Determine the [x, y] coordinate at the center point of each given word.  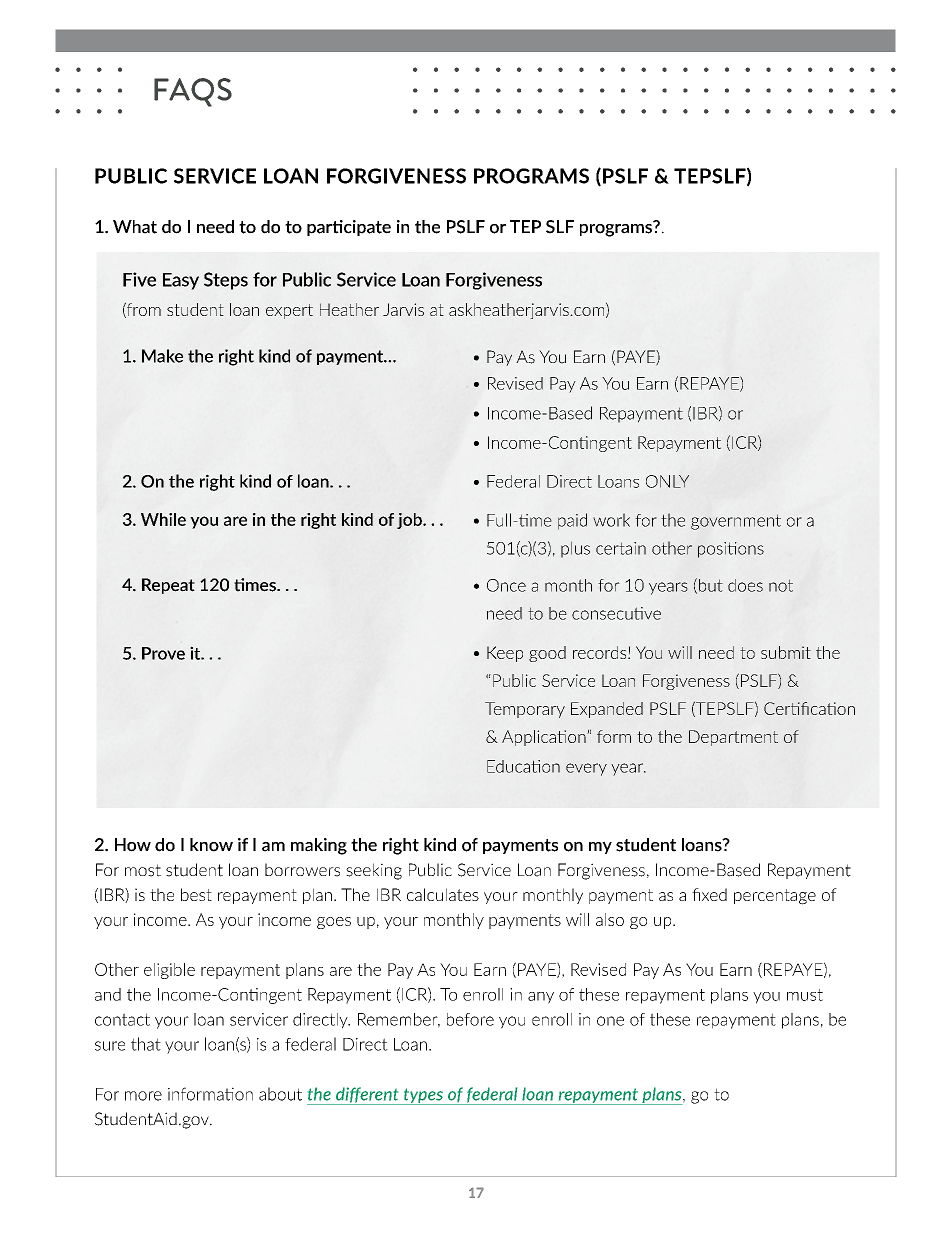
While [163, 519]
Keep [505, 654]
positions [731, 550]
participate [349, 228]
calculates [443, 894]
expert [289, 311]
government [736, 522]
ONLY [667, 481]
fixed [709, 894]
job [410, 521]
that [146, 1044]
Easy [181, 281]
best [196, 894]
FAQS [193, 92]
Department [733, 738]
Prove [163, 653]
